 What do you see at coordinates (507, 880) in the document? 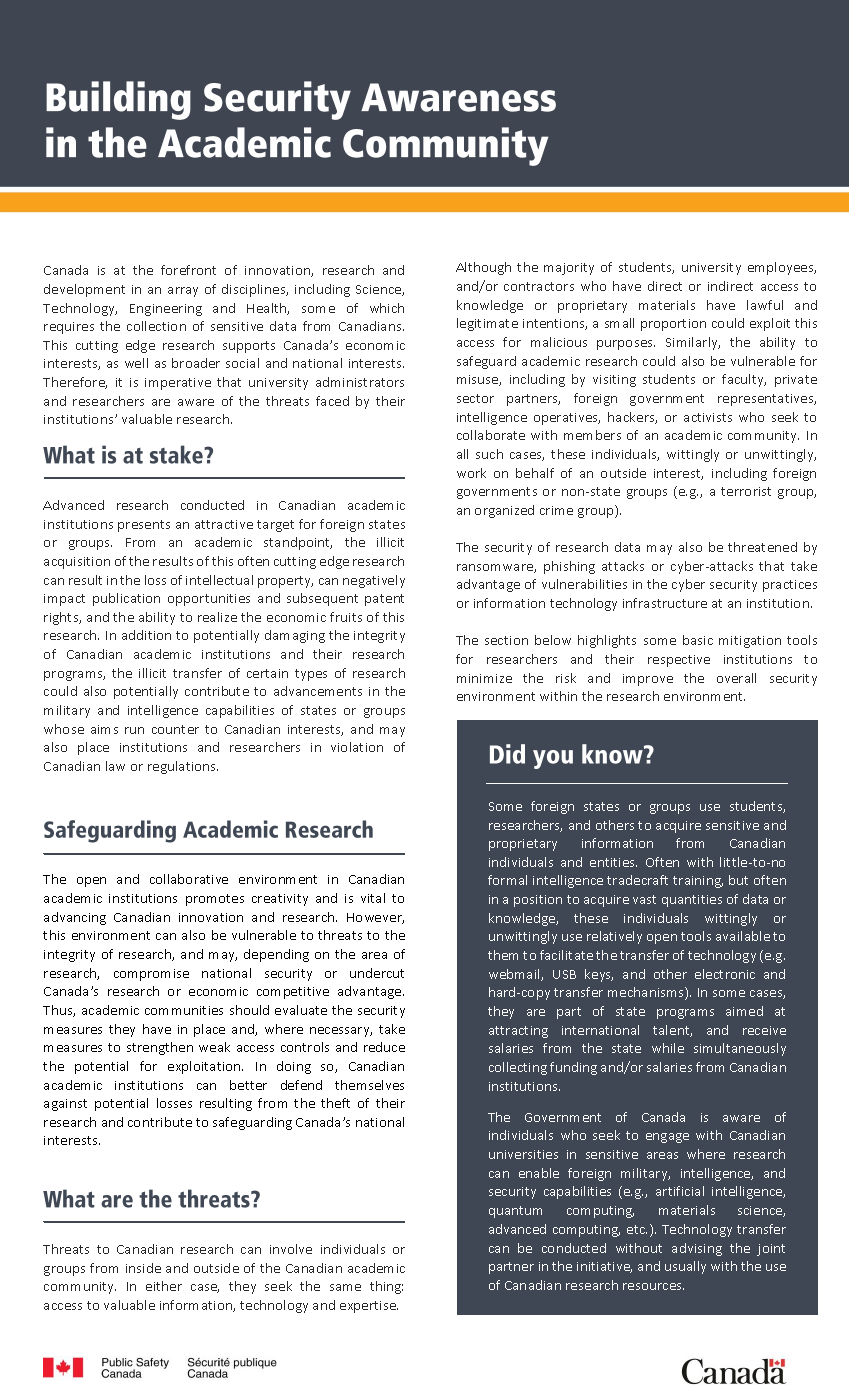
I see `formal` at bounding box center [507, 880].
